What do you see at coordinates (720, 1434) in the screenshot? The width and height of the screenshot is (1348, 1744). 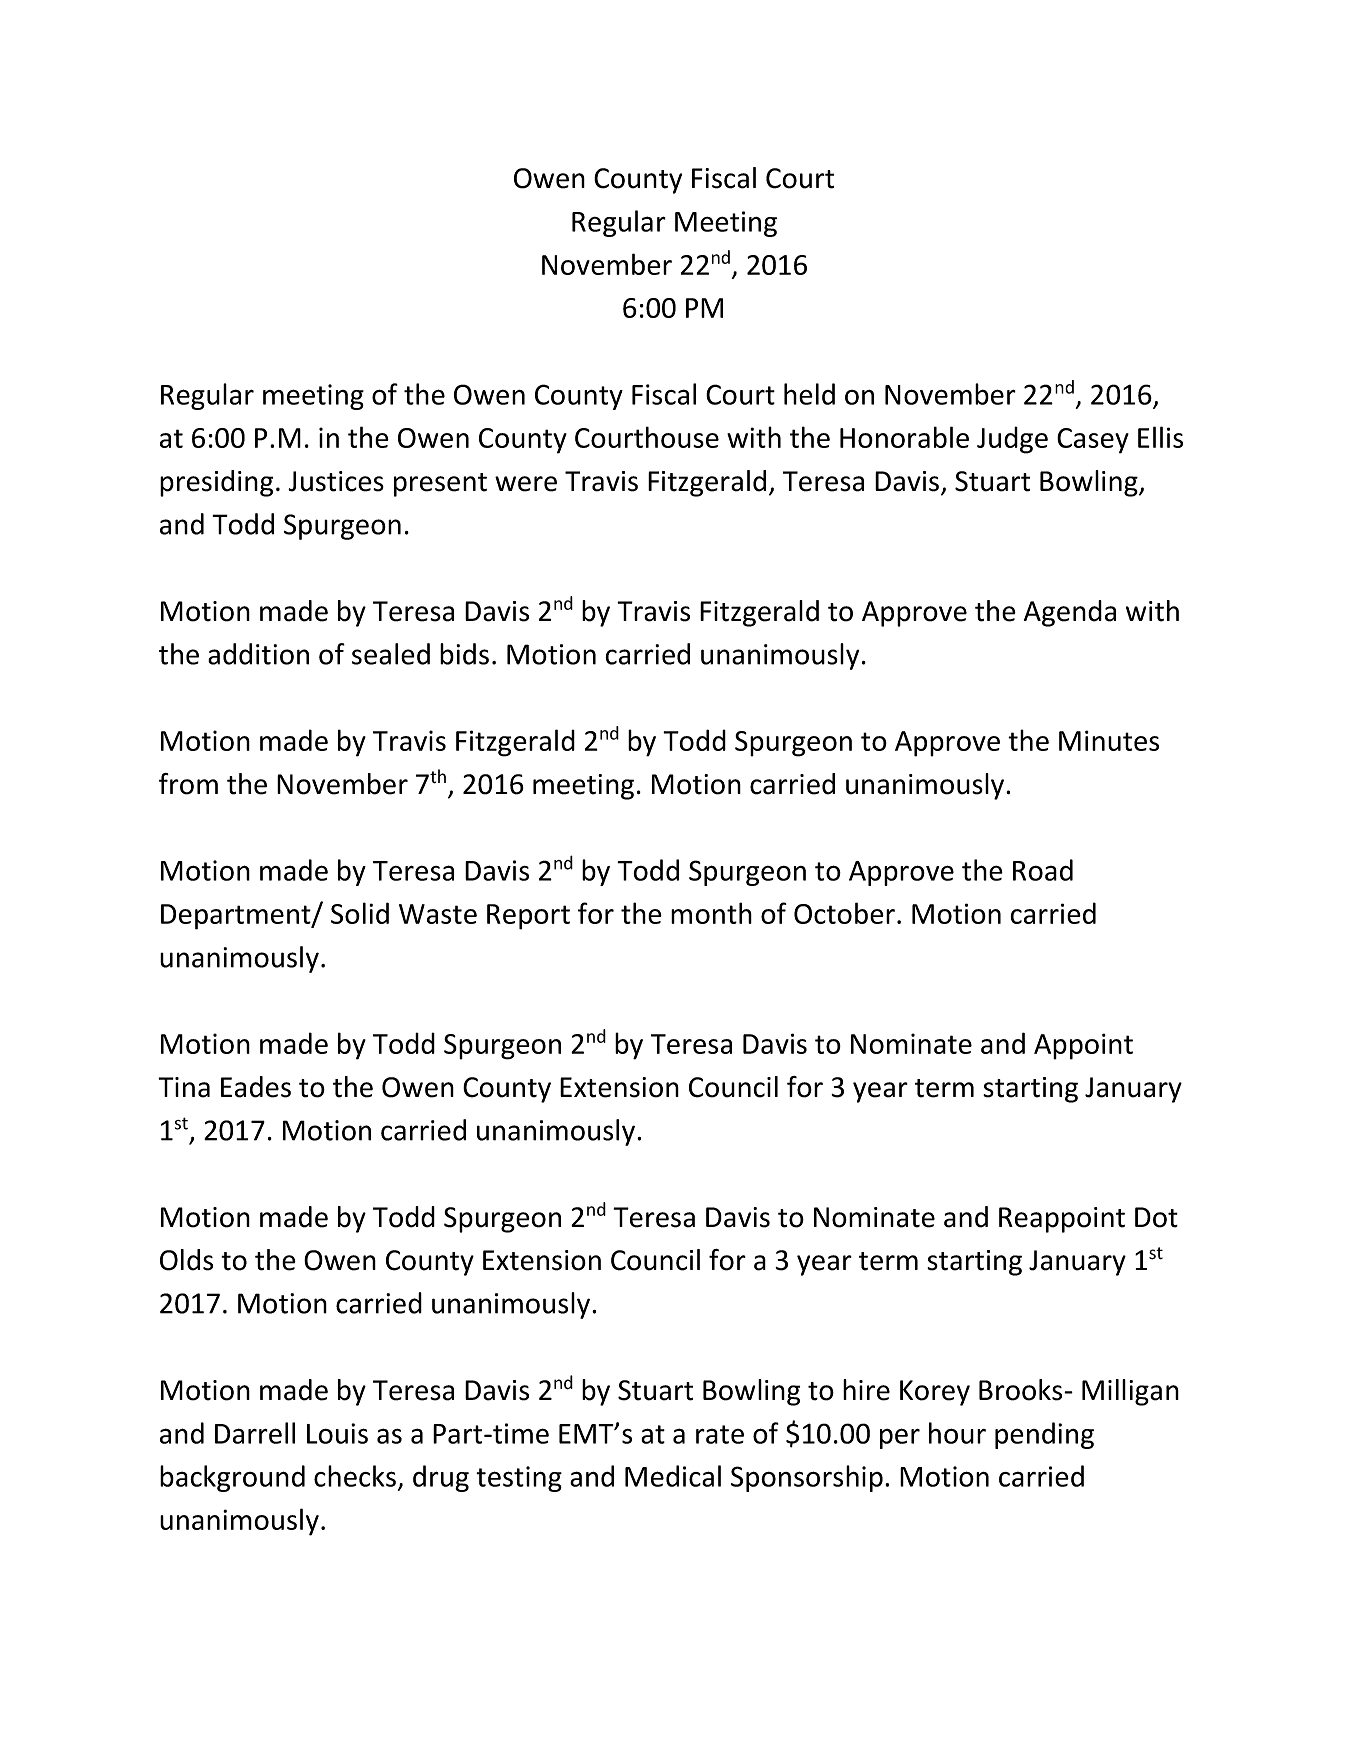 I see `rate` at bounding box center [720, 1434].
